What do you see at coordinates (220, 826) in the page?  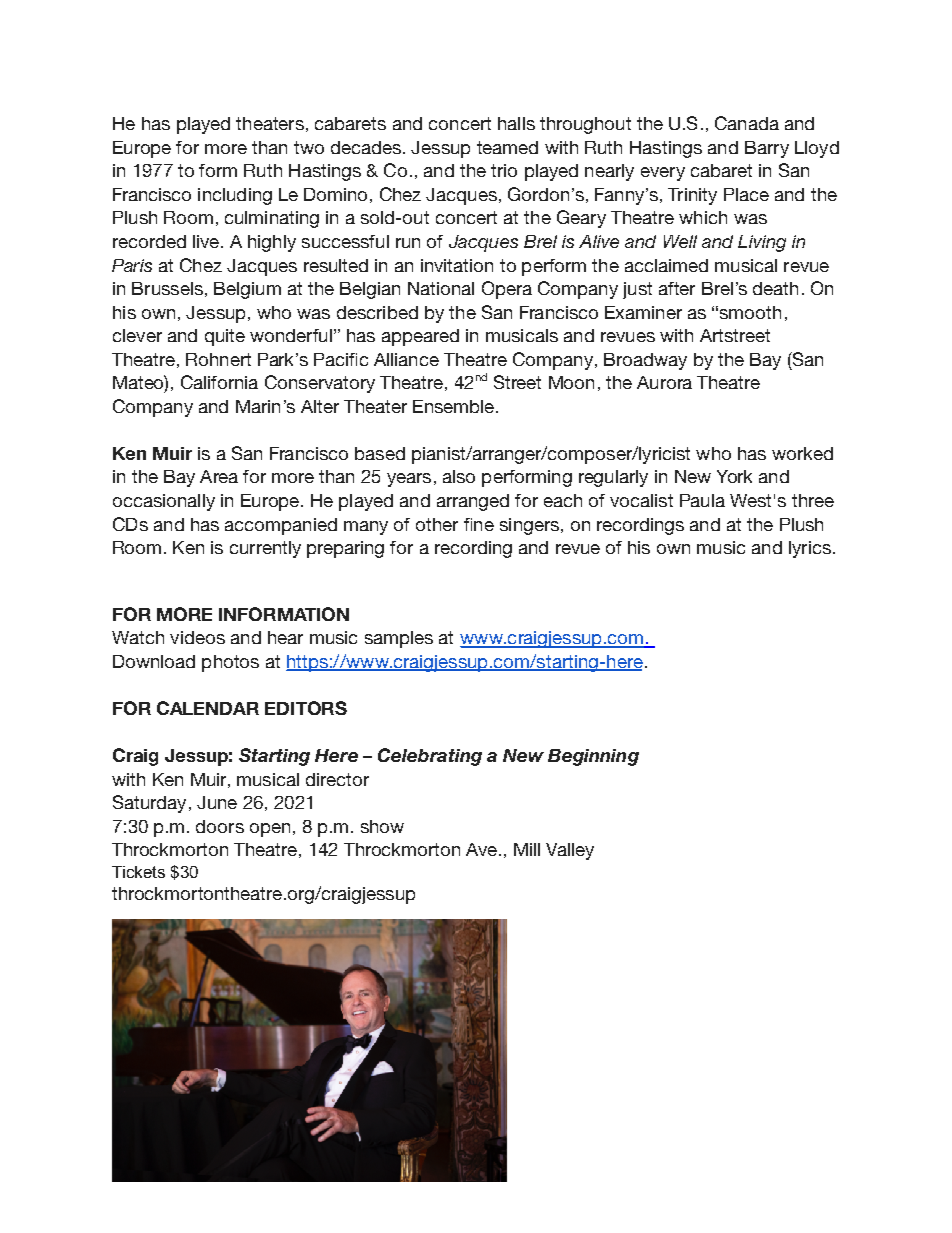 I see `doors` at bounding box center [220, 826].
